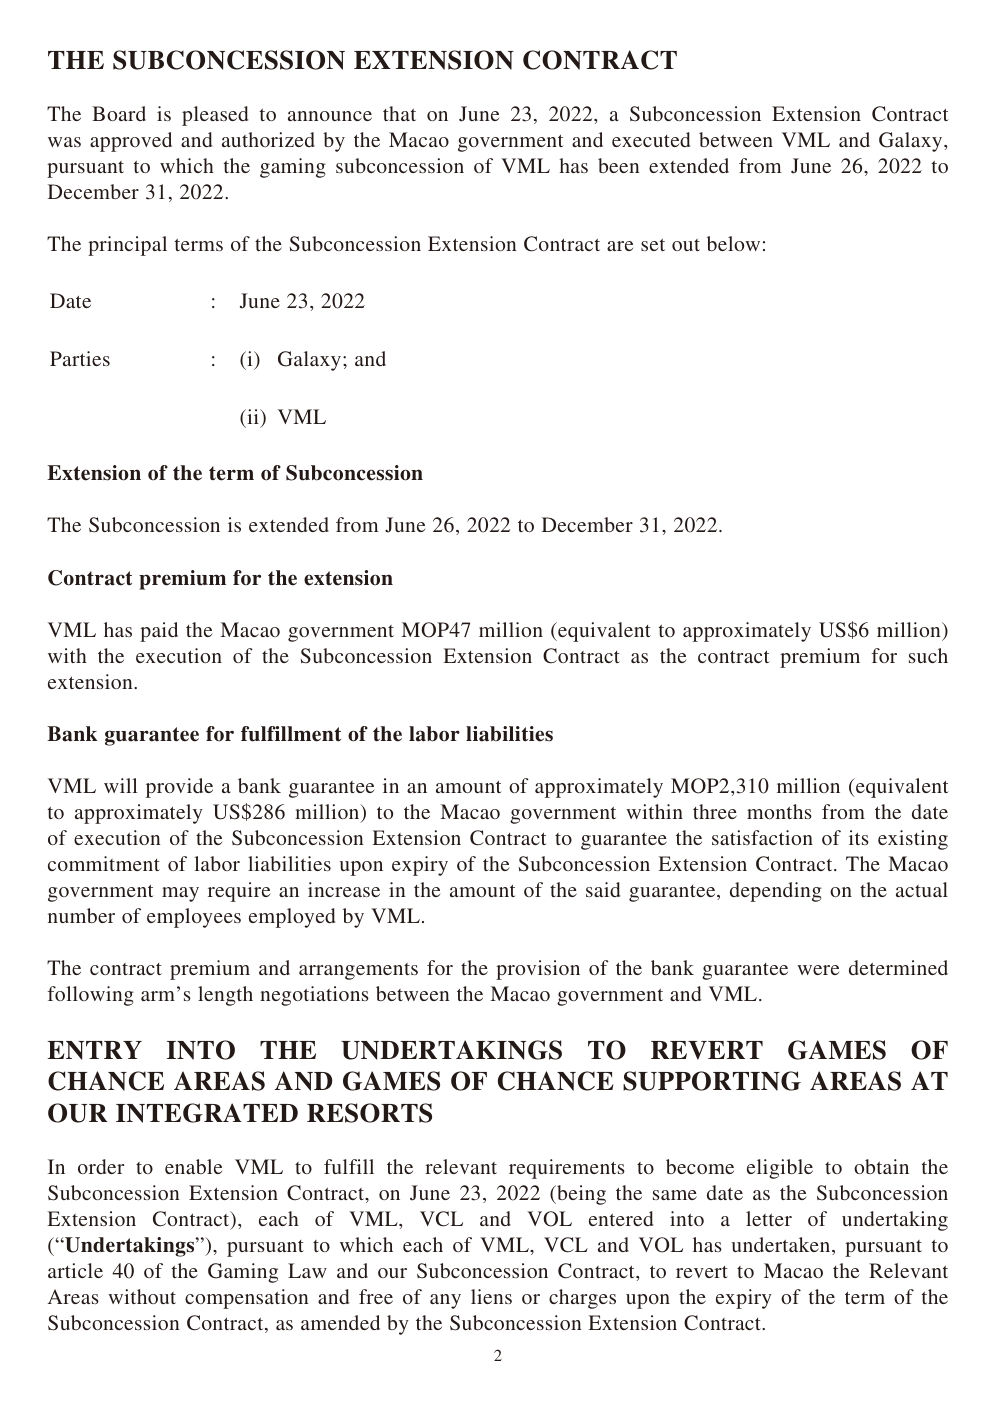 This page has width=996, height=1409. What do you see at coordinates (399, 113) in the page?
I see `that` at bounding box center [399, 113].
